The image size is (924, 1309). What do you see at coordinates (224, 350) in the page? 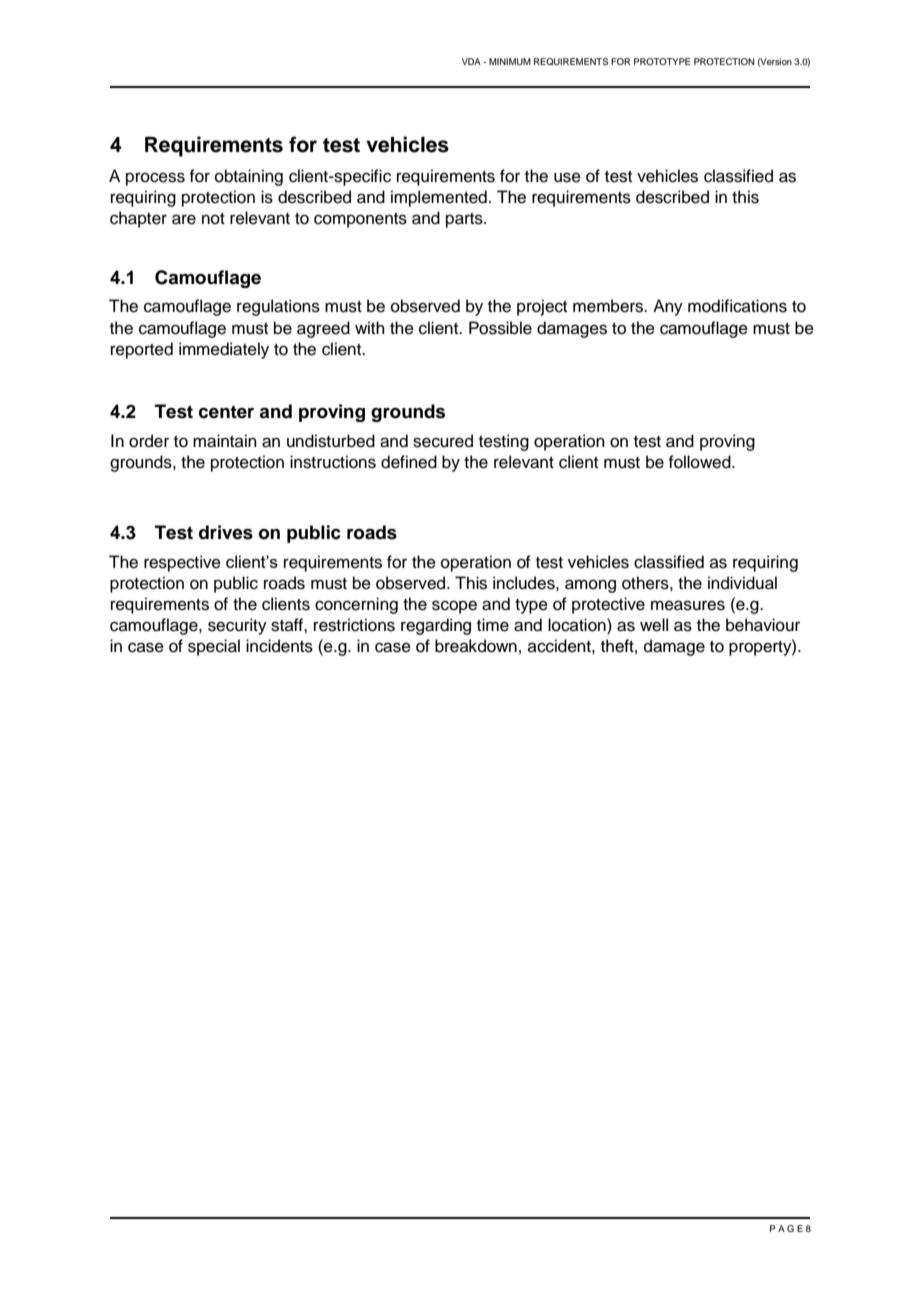
I see `immediately` at bounding box center [224, 350].
